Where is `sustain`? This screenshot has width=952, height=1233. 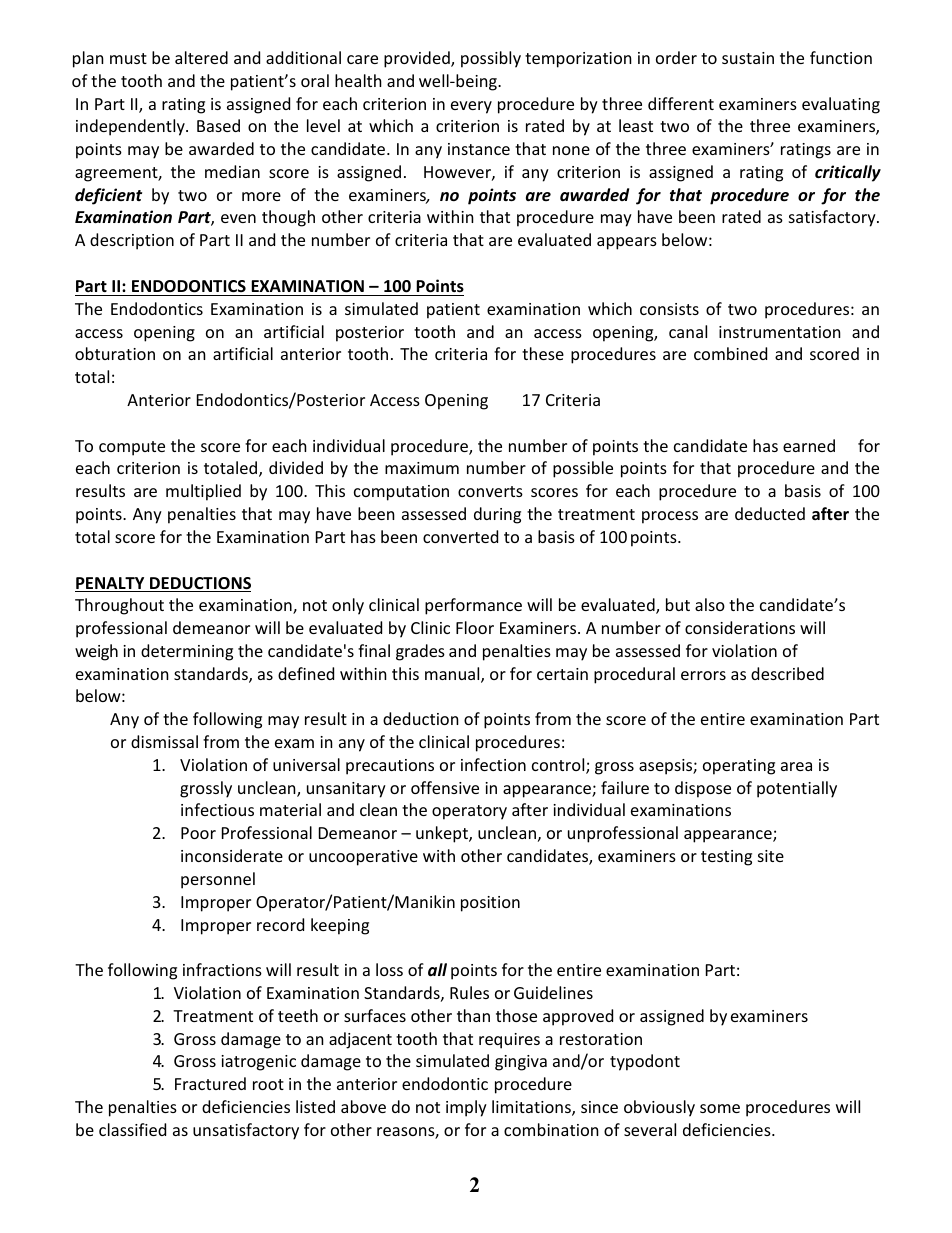 sustain is located at coordinates (748, 58).
